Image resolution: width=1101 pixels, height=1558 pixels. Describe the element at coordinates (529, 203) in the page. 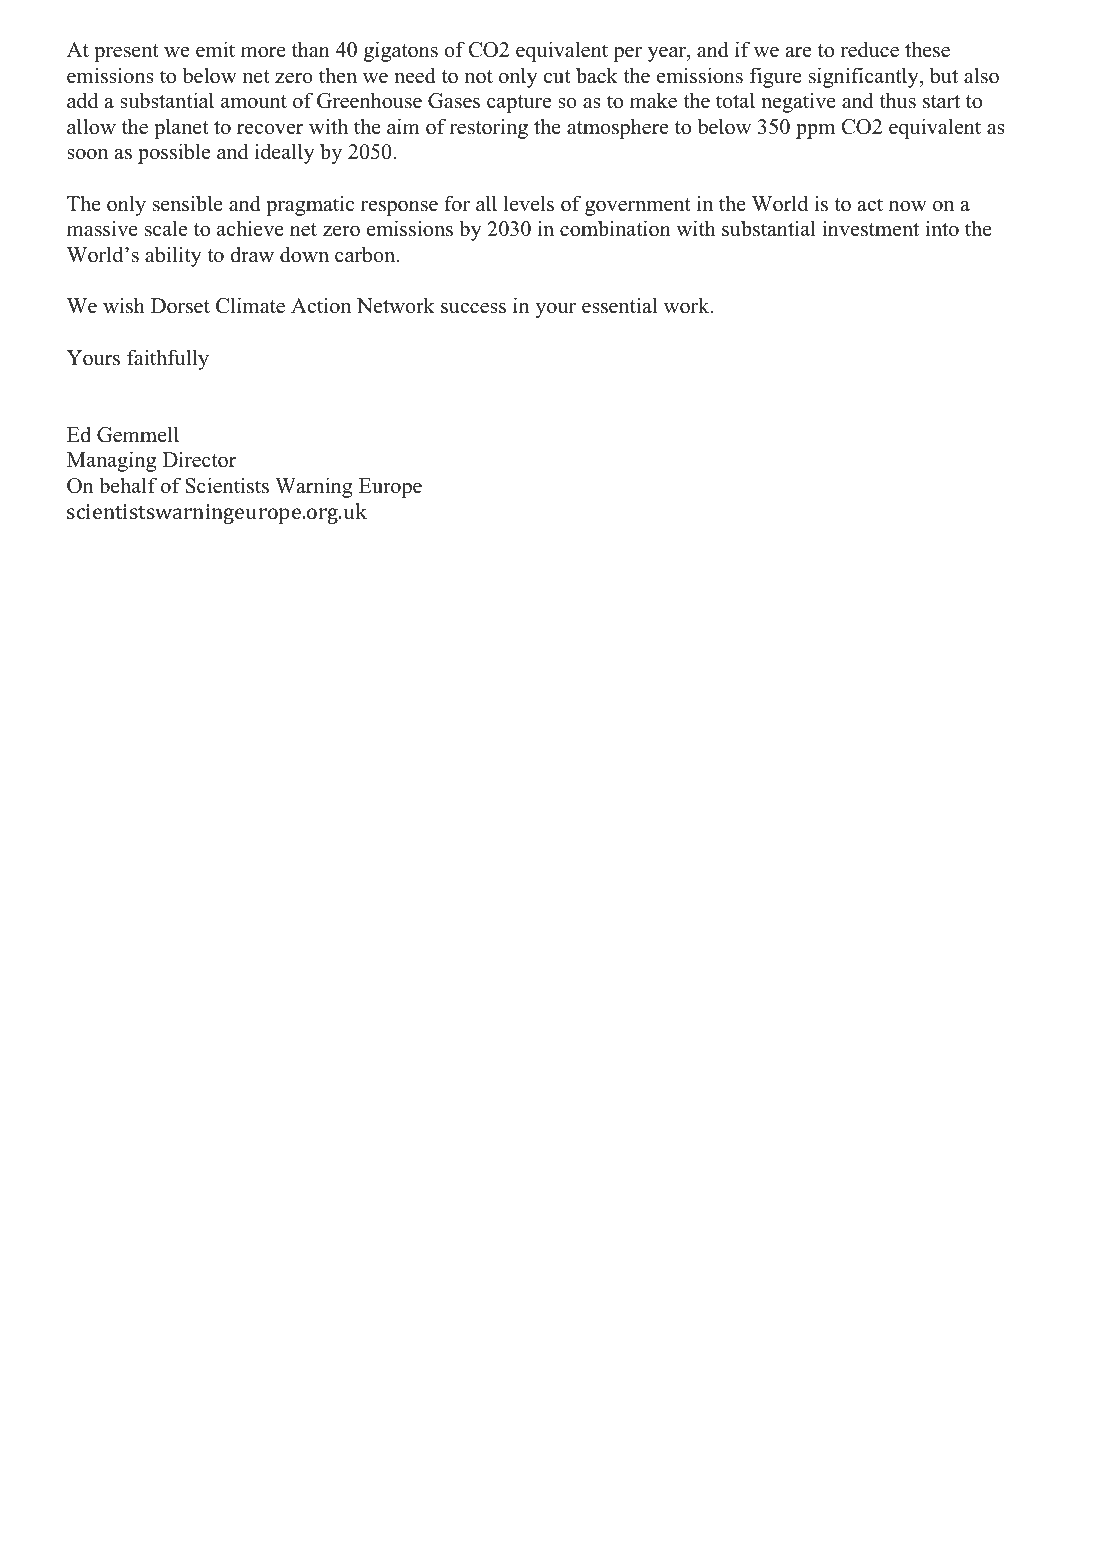

I see `levels` at that location.
